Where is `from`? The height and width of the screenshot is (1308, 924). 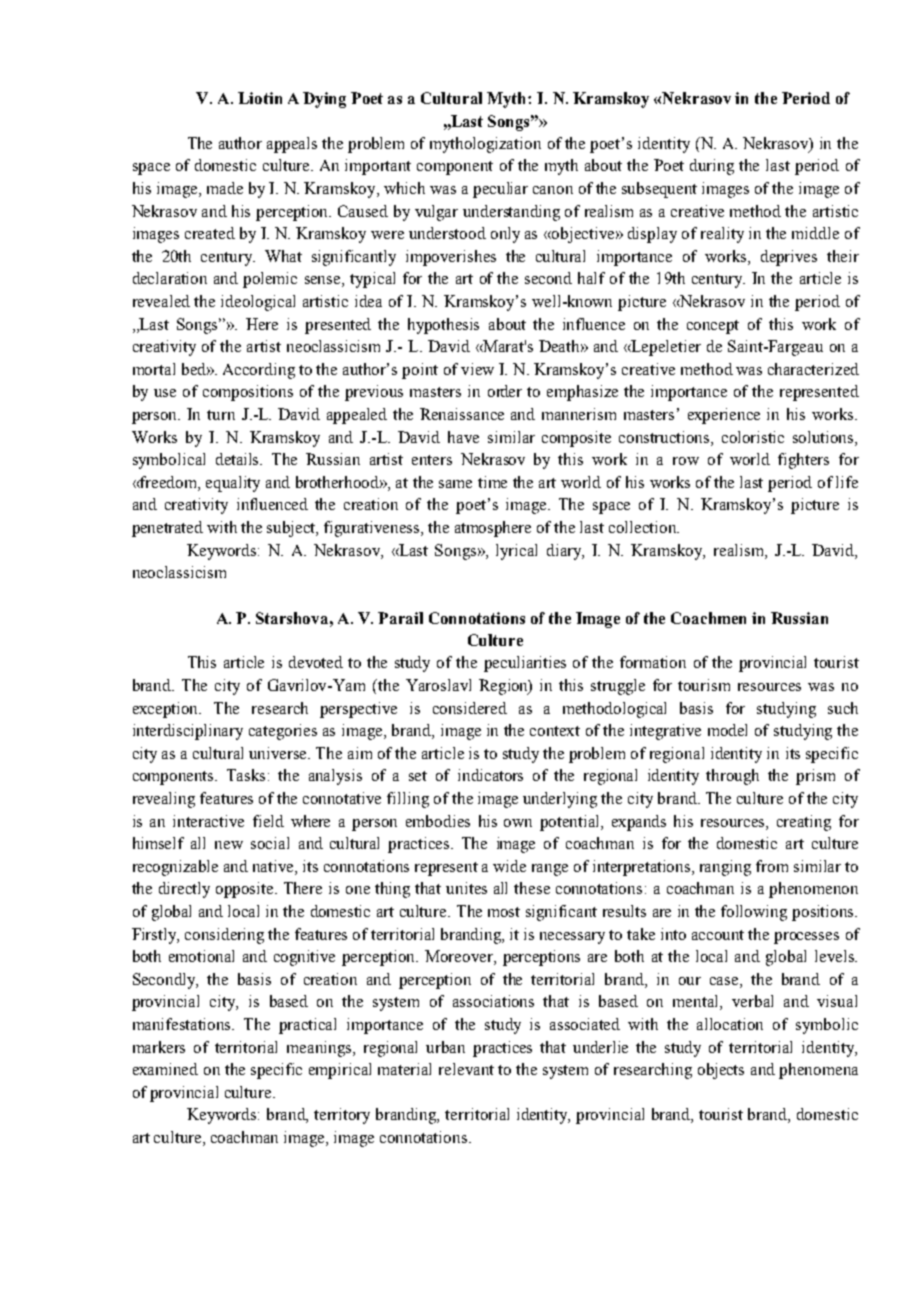 from is located at coordinates (772, 866).
